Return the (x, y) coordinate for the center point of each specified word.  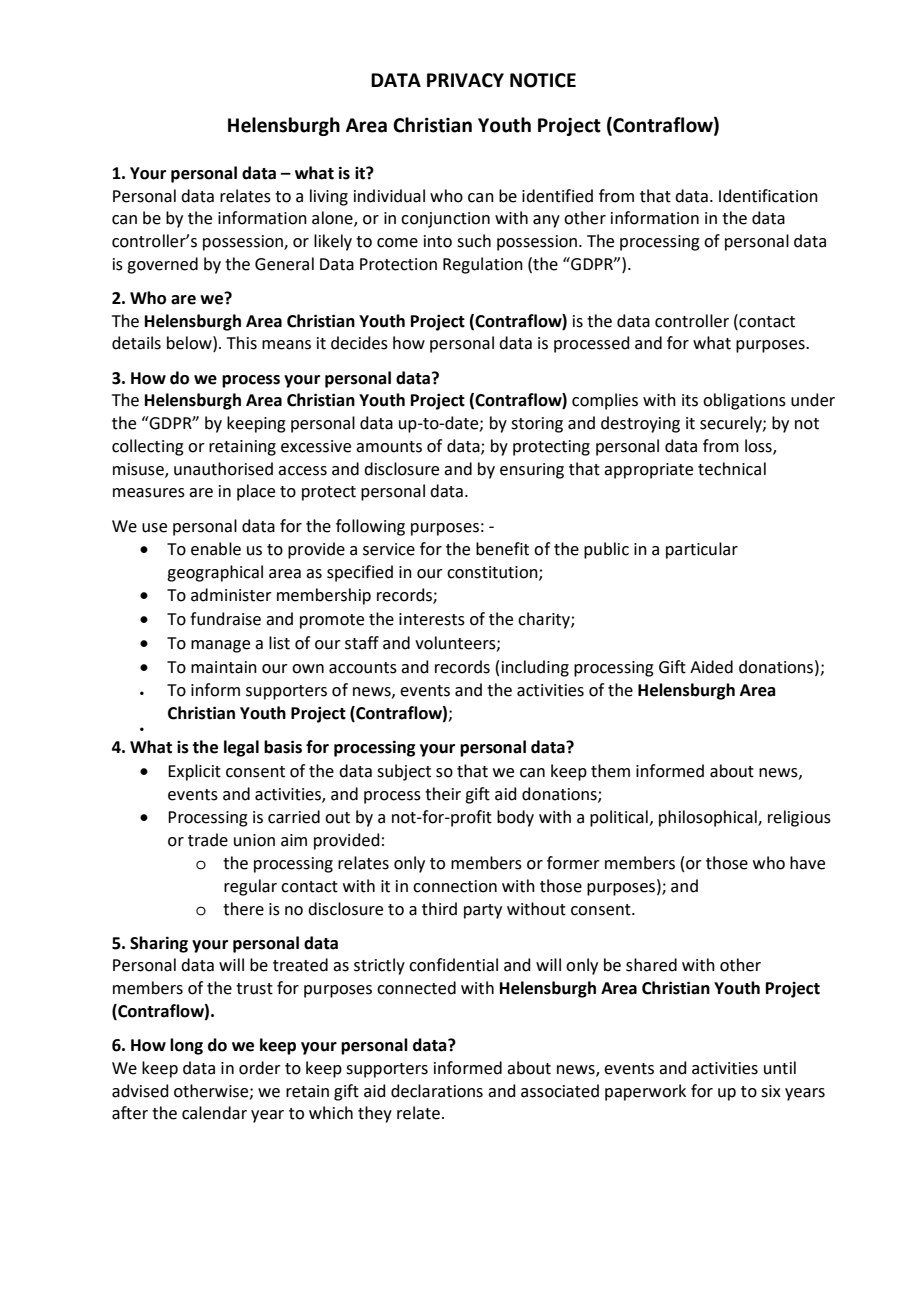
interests (432, 619)
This (242, 343)
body (515, 818)
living (329, 197)
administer (231, 595)
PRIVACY (465, 80)
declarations (437, 1091)
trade (208, 840)
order (260, 1068)
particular (702, 550)
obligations (744, 401)
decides (359, 343)
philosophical (709, 818)
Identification (768, 196)
